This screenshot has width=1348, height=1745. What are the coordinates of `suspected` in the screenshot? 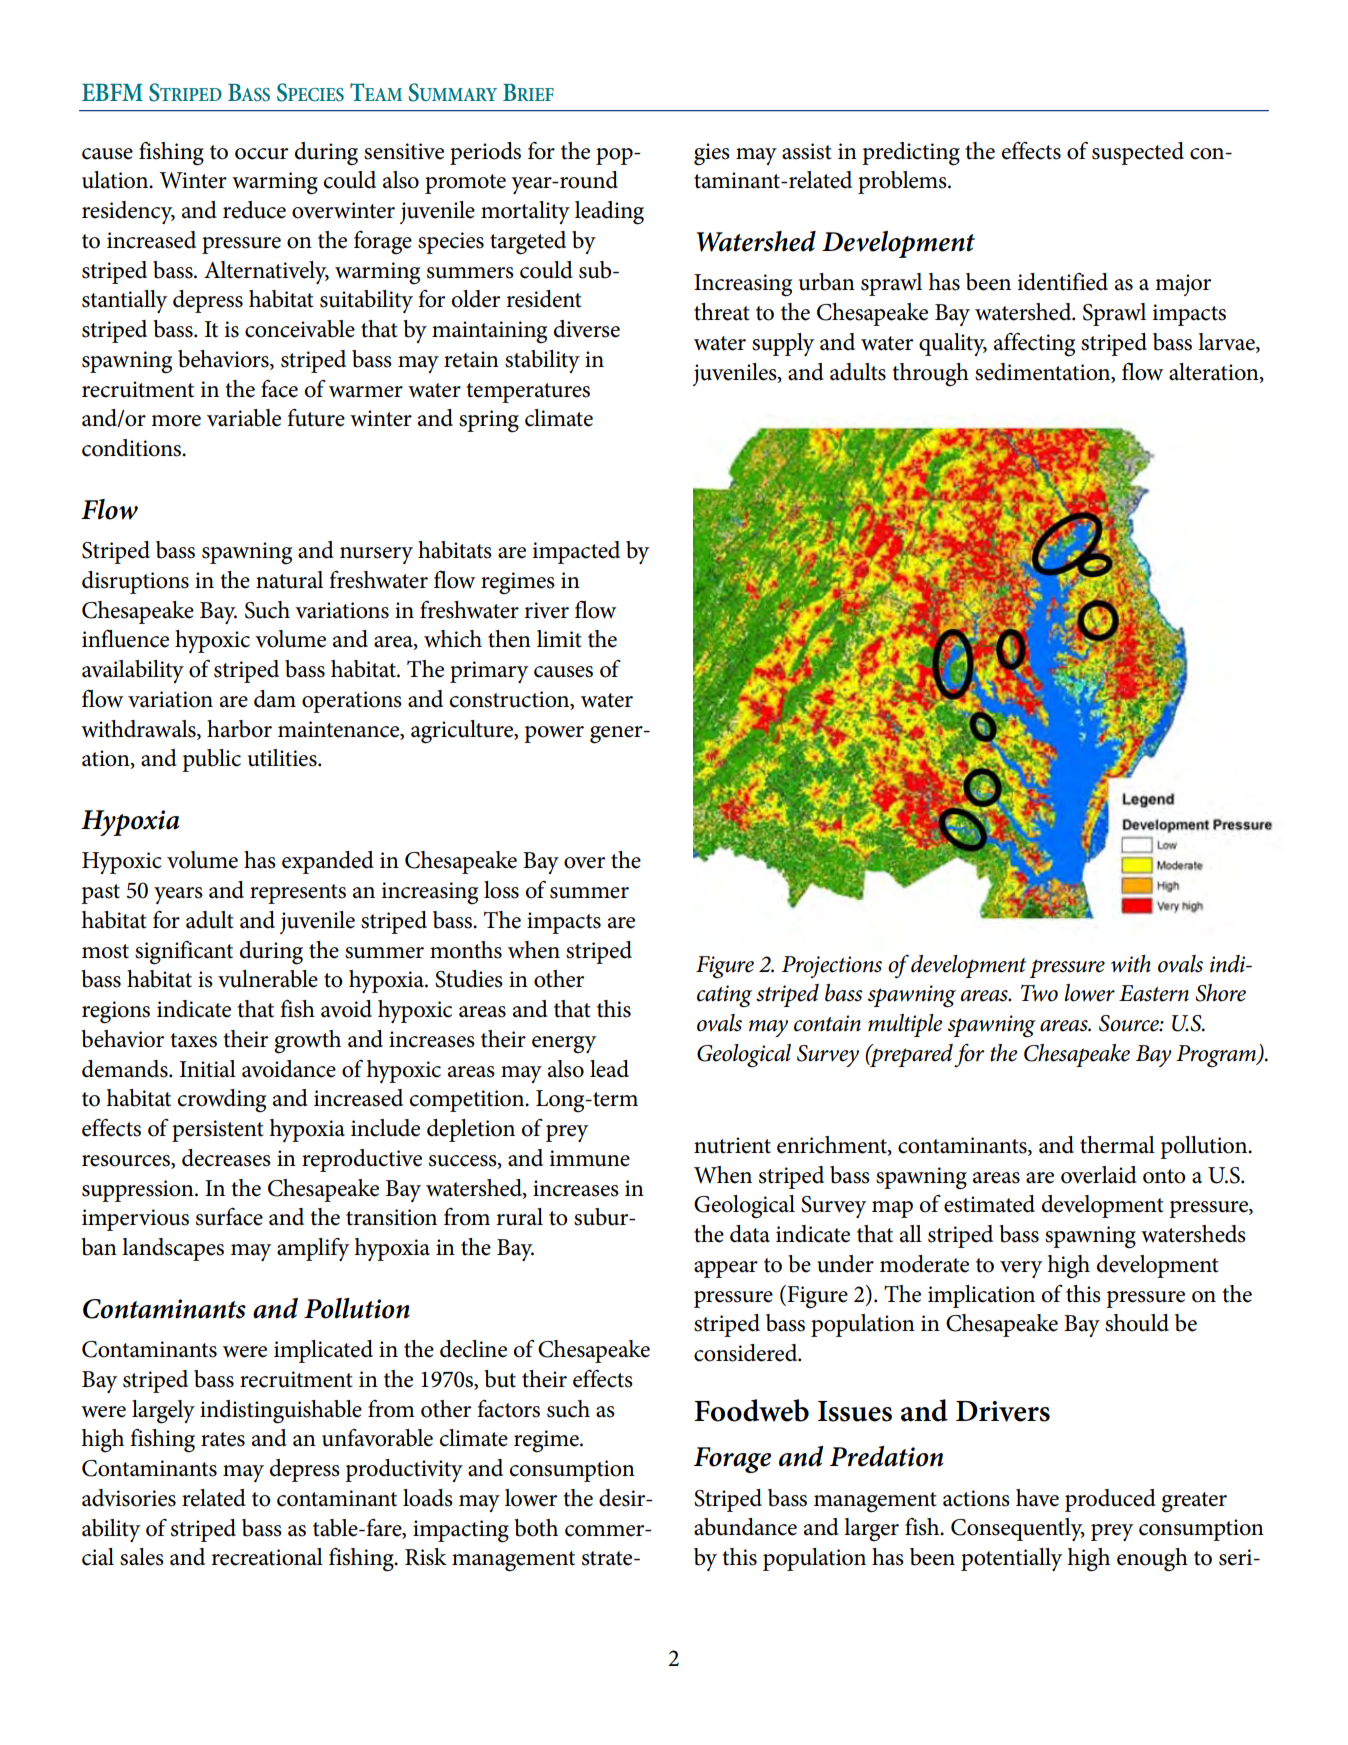 It's located at (1138, 153).
